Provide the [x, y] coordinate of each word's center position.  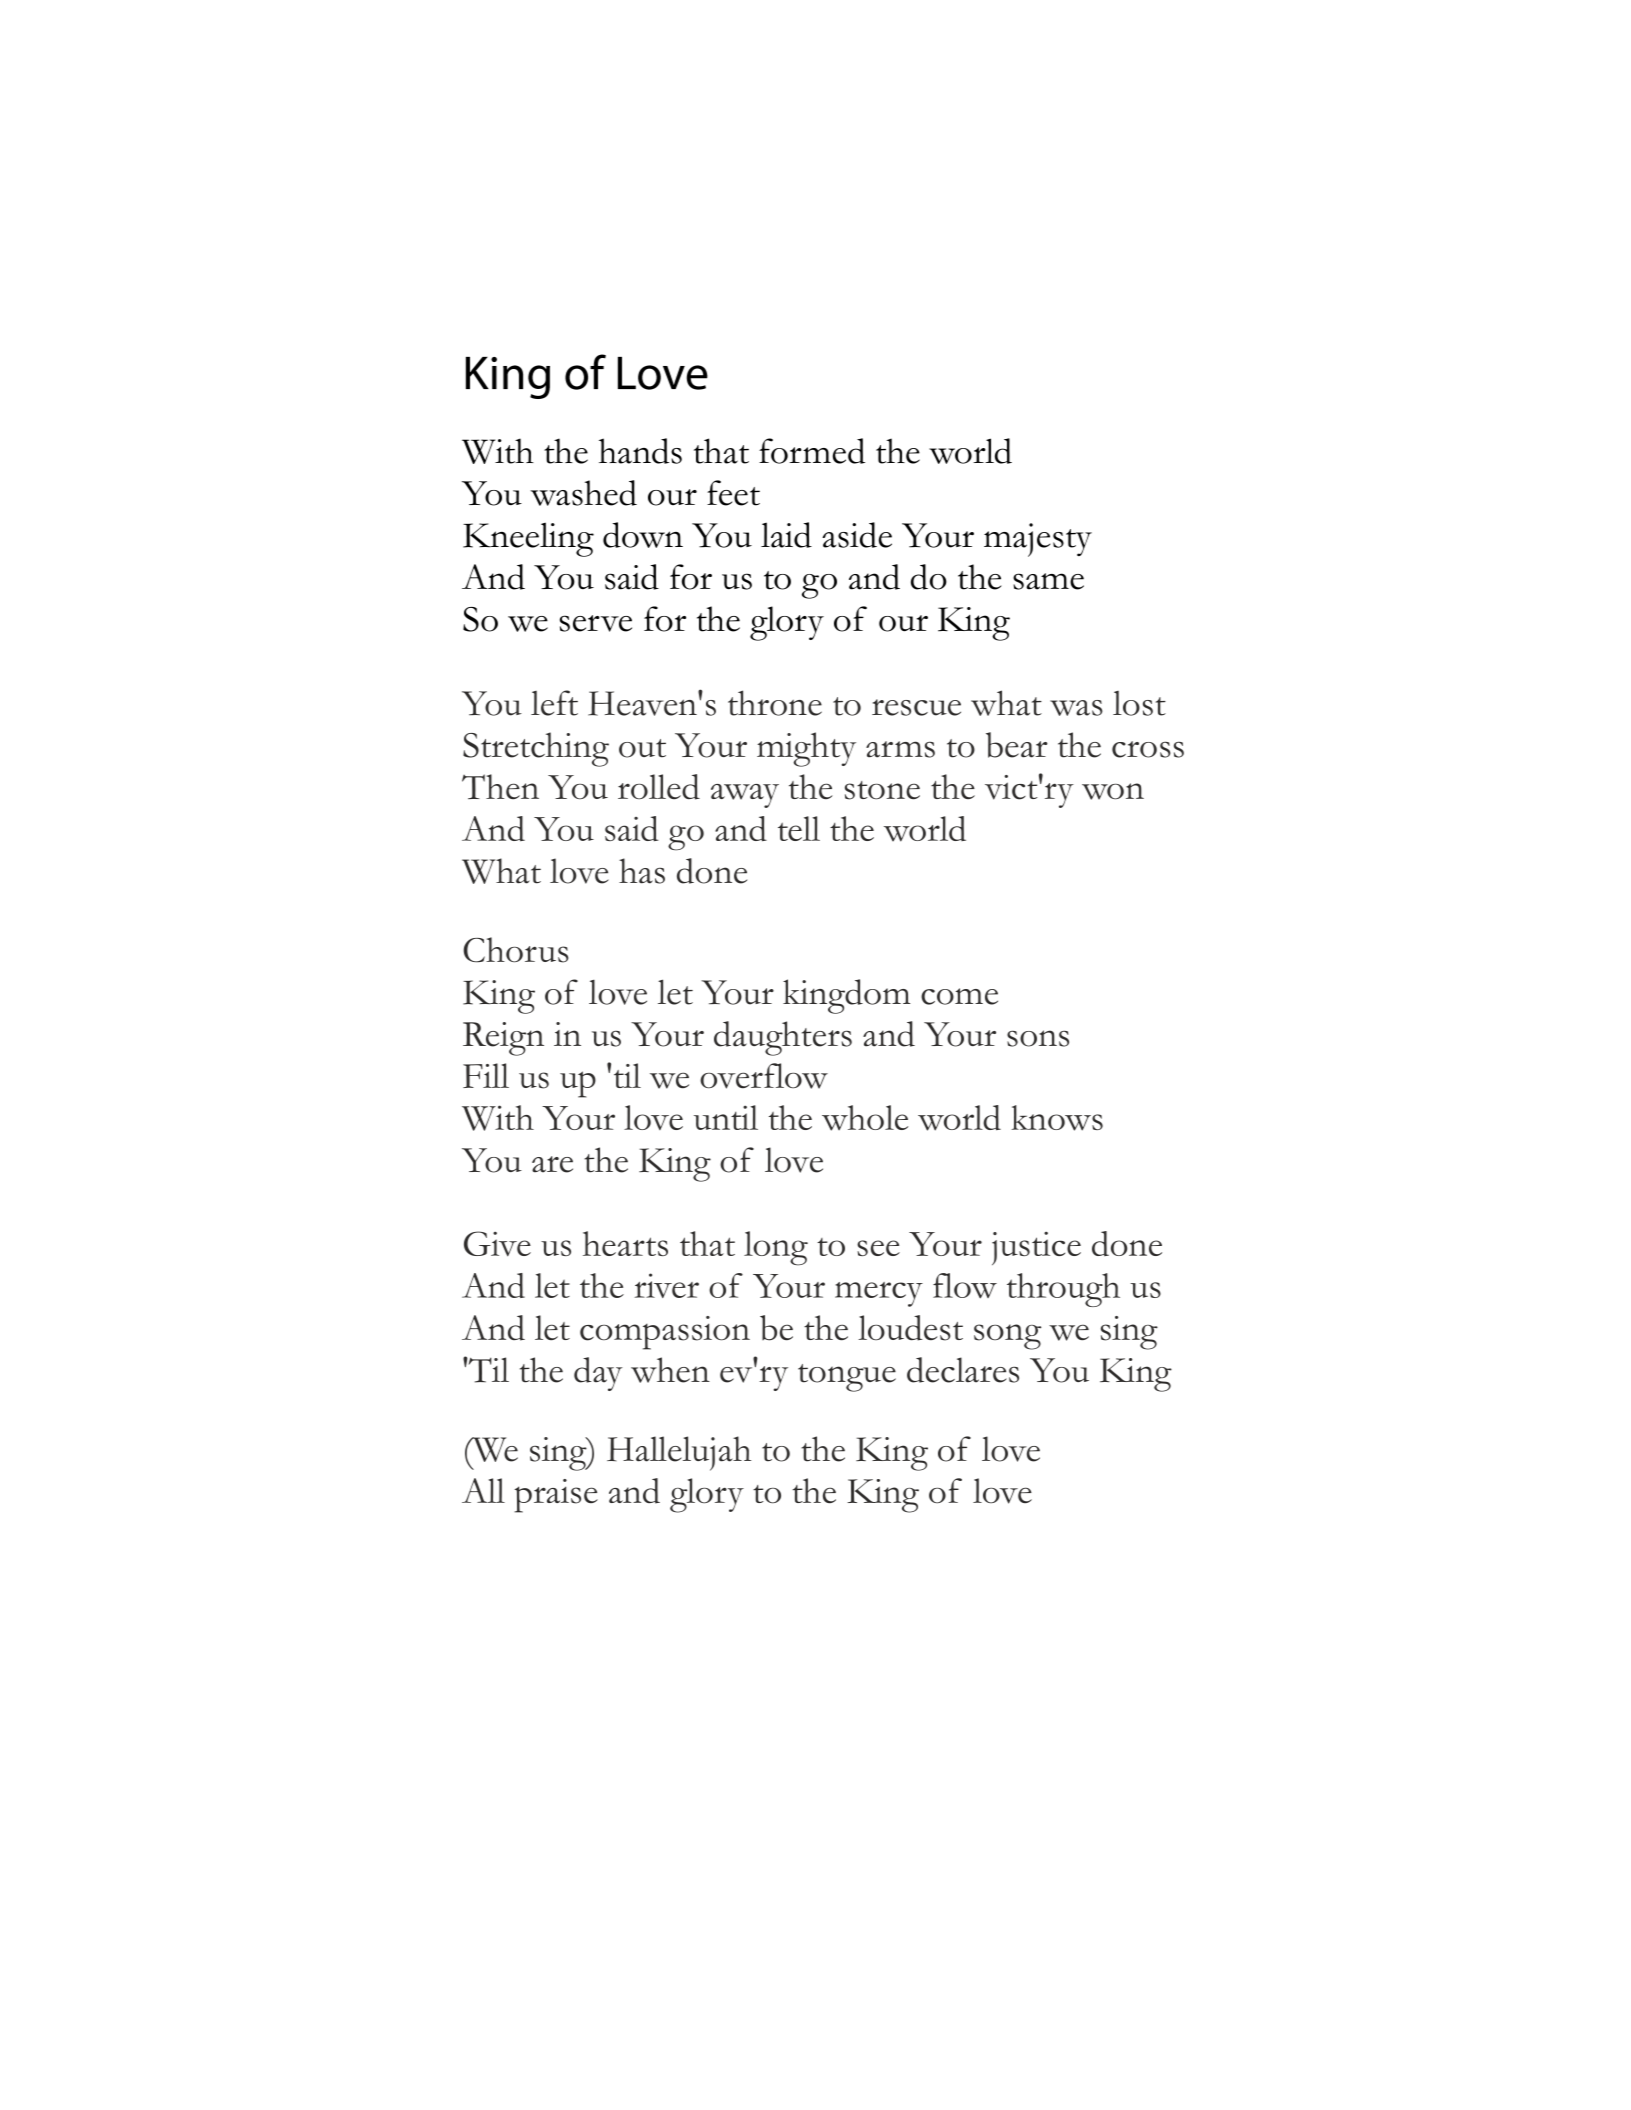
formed [812, 451]
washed [583, 493]
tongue [847, 1378]
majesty [1038, 540]
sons [1038, 1038]
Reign [503, 1039]
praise [556, 1496]
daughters [783, 1038]
